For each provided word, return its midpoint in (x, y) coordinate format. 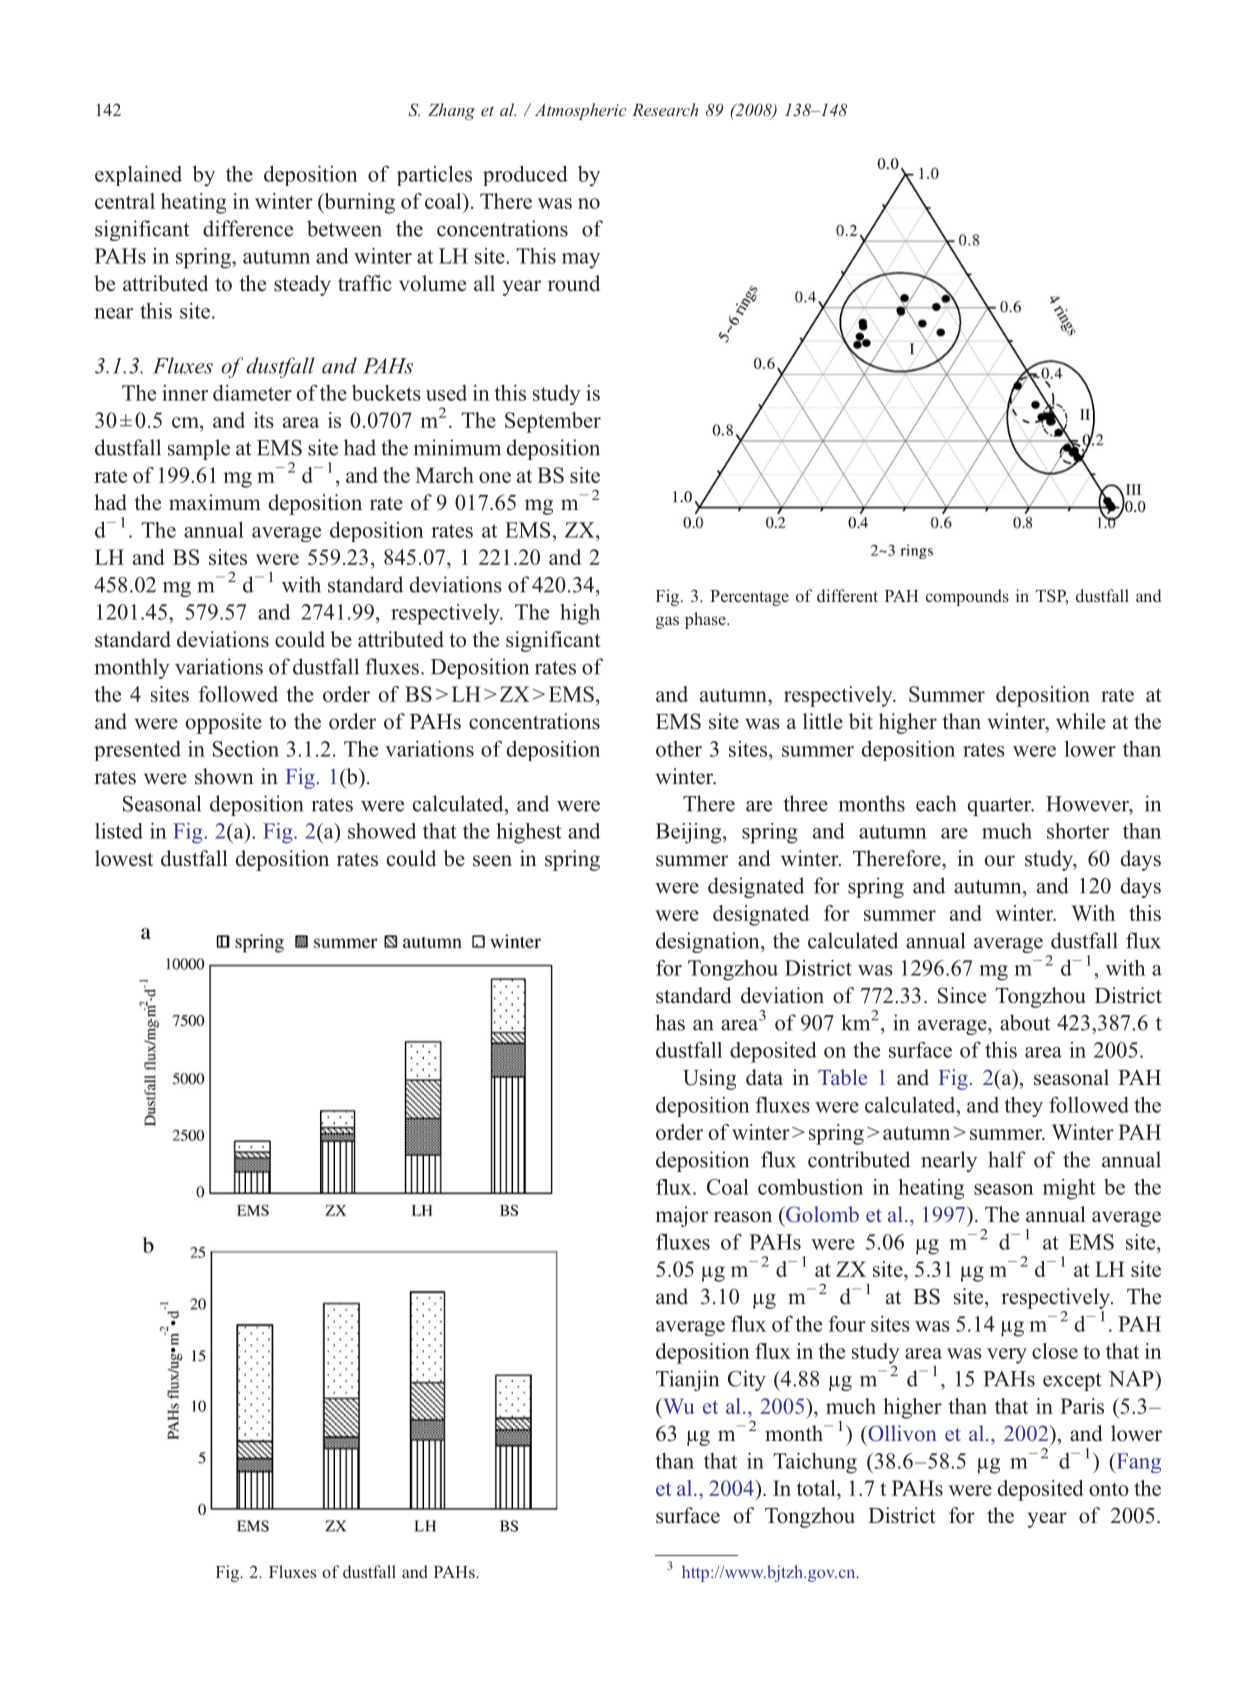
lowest (124, 858)
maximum (215, 502)
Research (665, 109)
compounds (967, 597)
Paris (1082, 1406)
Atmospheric (580, 111)
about (1025, 1022)
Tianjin (687, 1380)
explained (138, 175)
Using (709, 1079)
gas (667, 622)
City (747, 1380)
